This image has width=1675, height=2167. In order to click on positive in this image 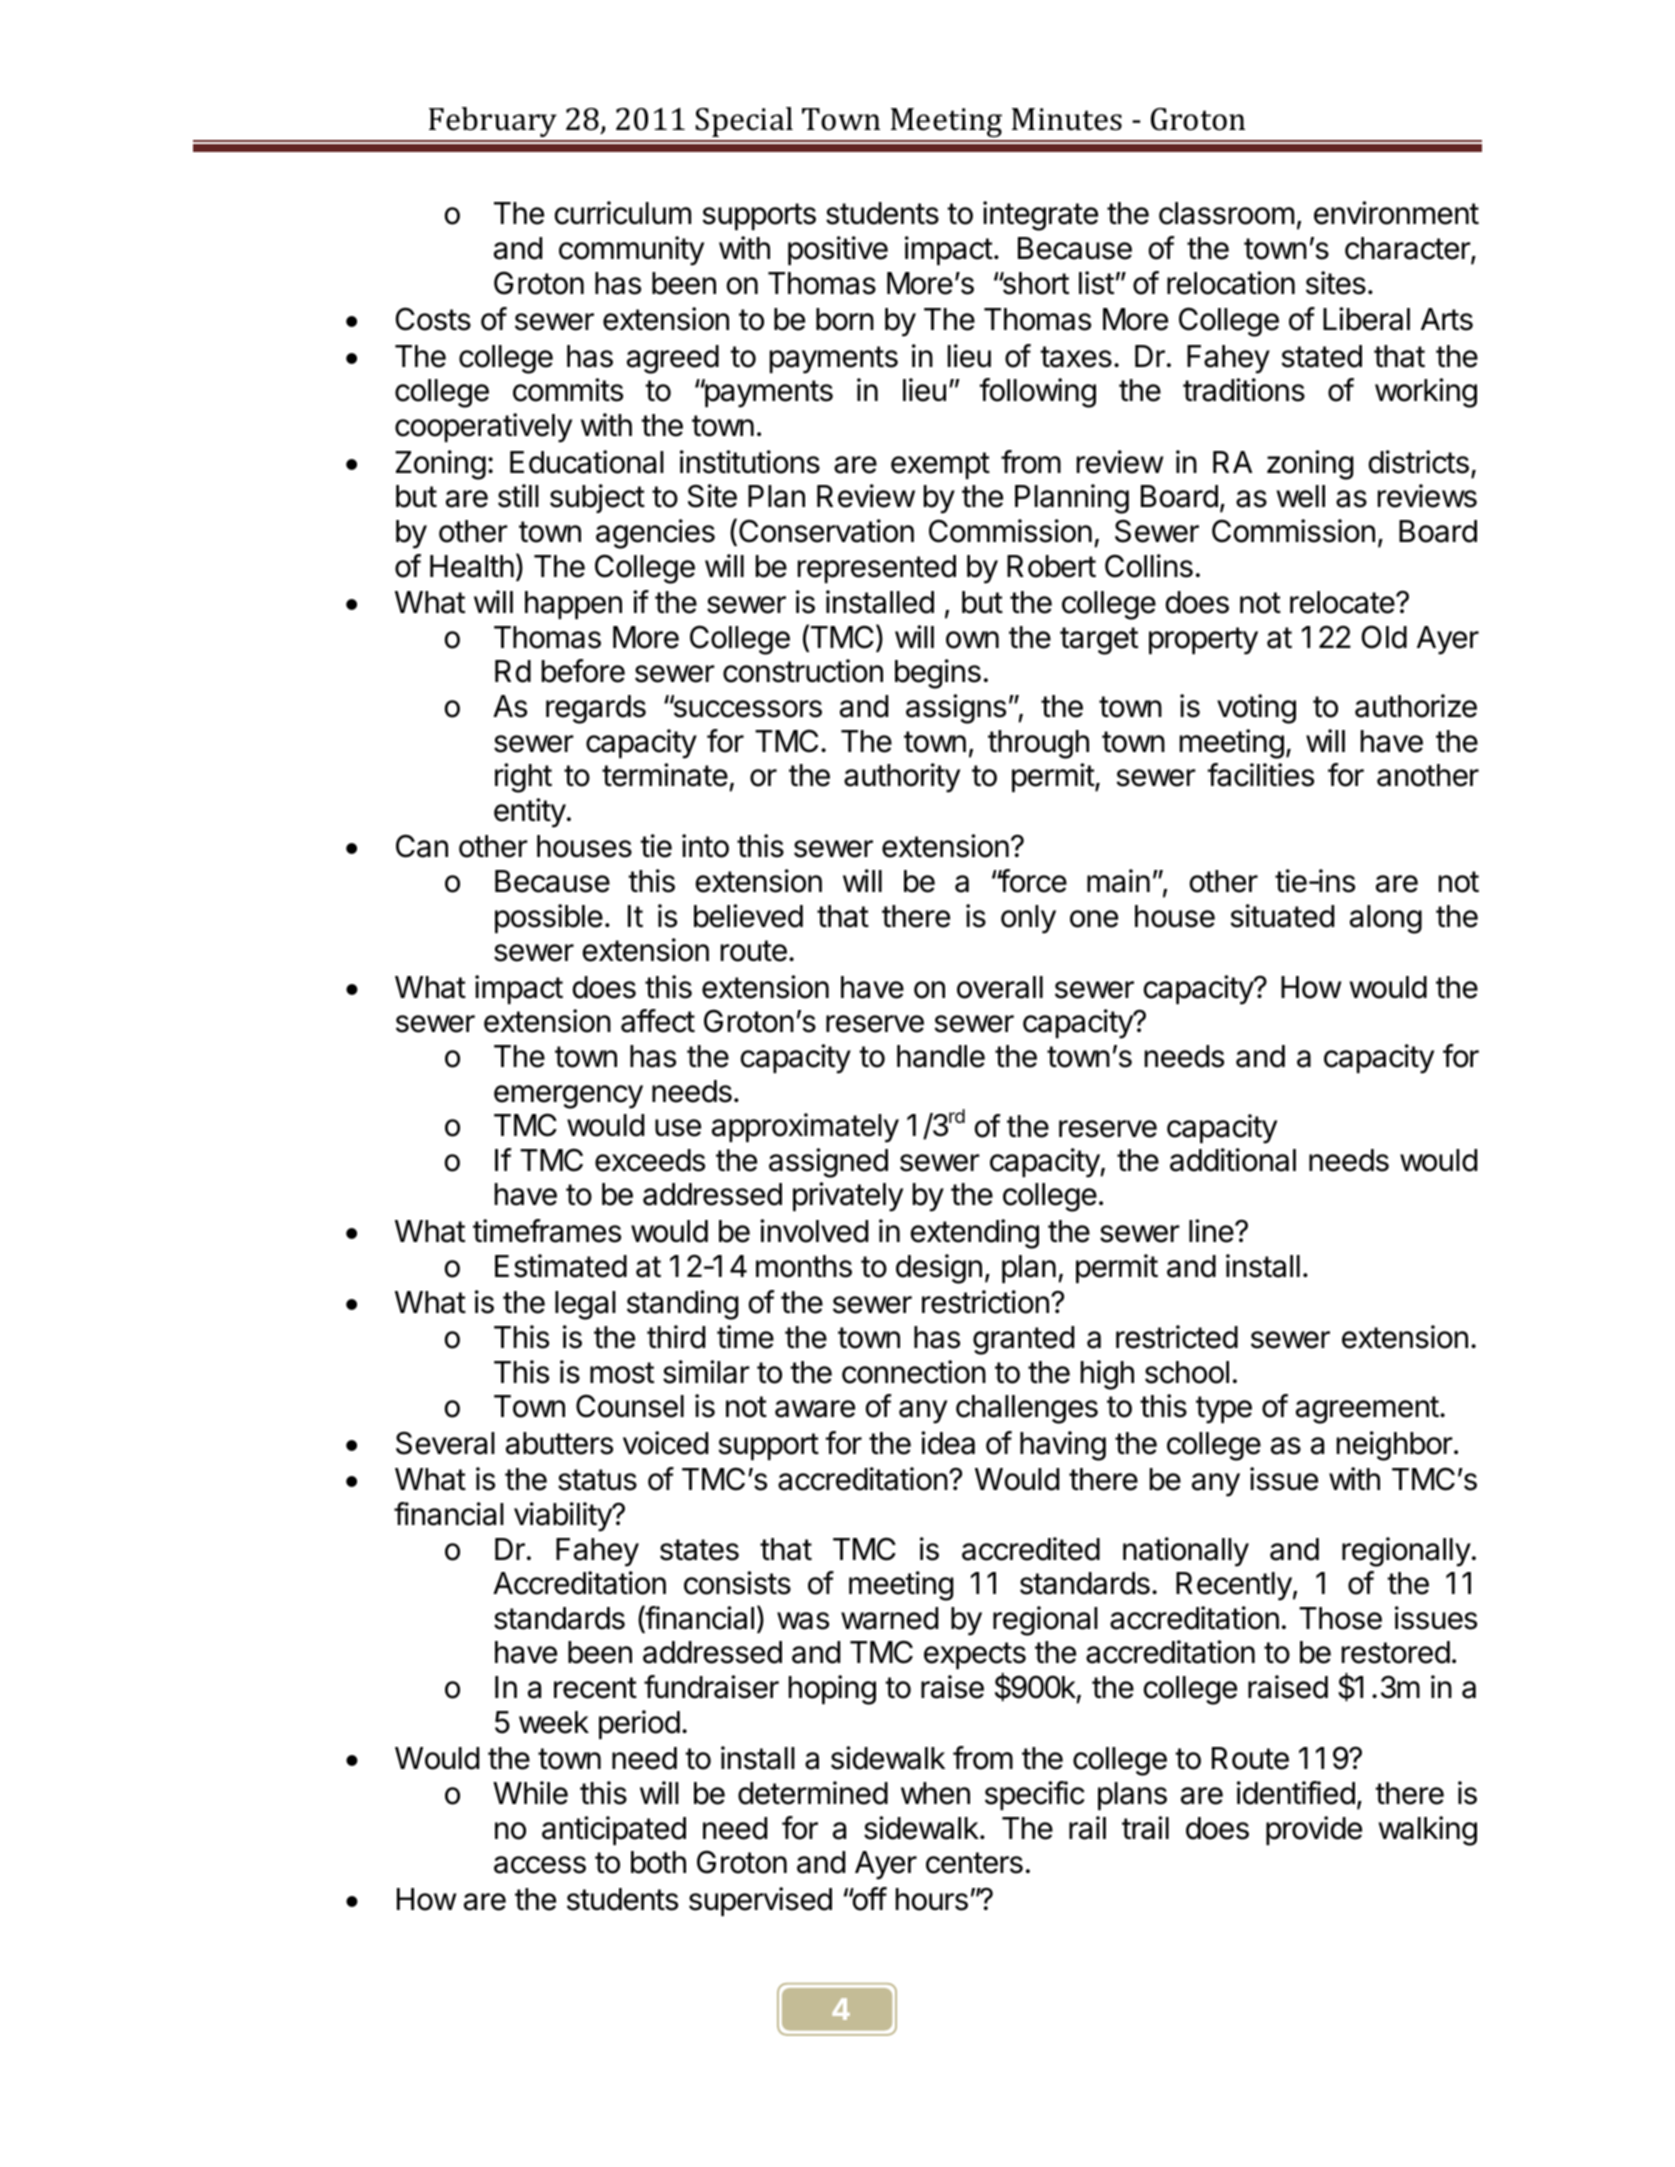, I will do `click(838, 250)`.
